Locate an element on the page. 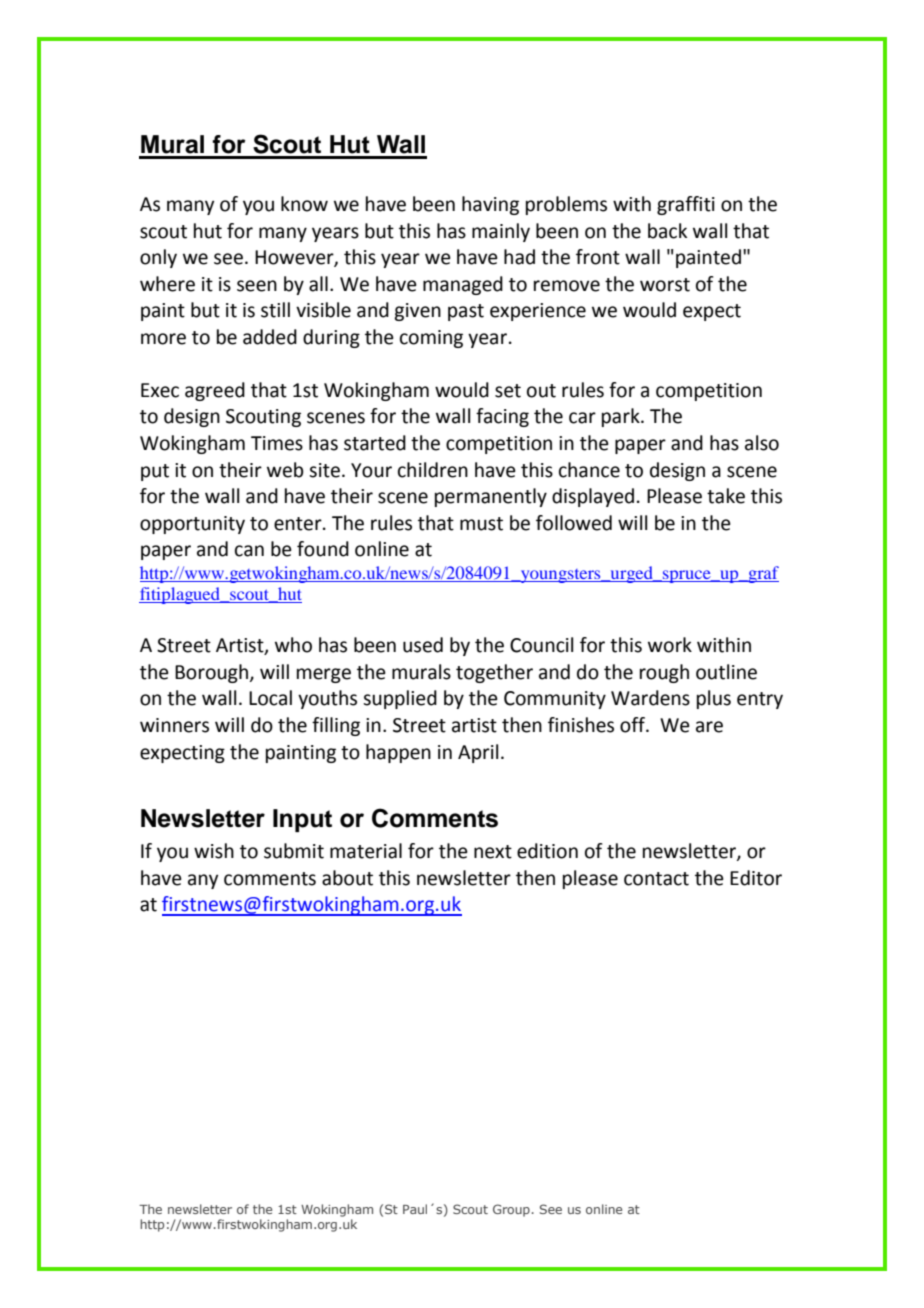  seen is located at coordinates (257, 286).
